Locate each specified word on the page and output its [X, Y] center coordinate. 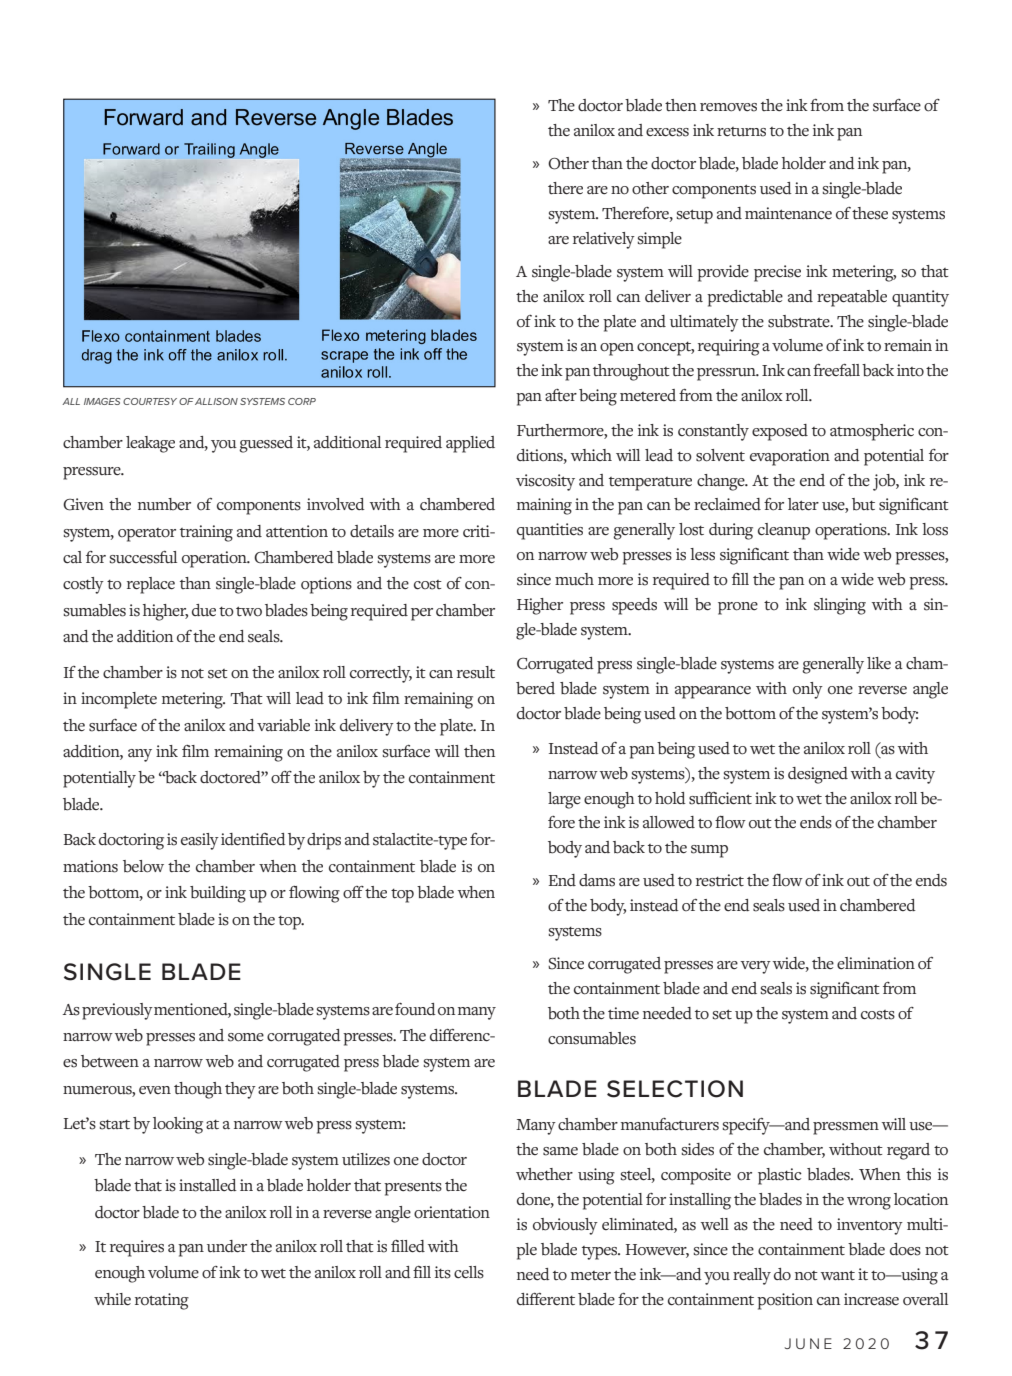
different [546, 1299]
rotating [162, 1301]
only [808, 690]
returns [741, 132]
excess [667, 132]
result [476, 672]
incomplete [119, 700]
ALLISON [216, 401]
